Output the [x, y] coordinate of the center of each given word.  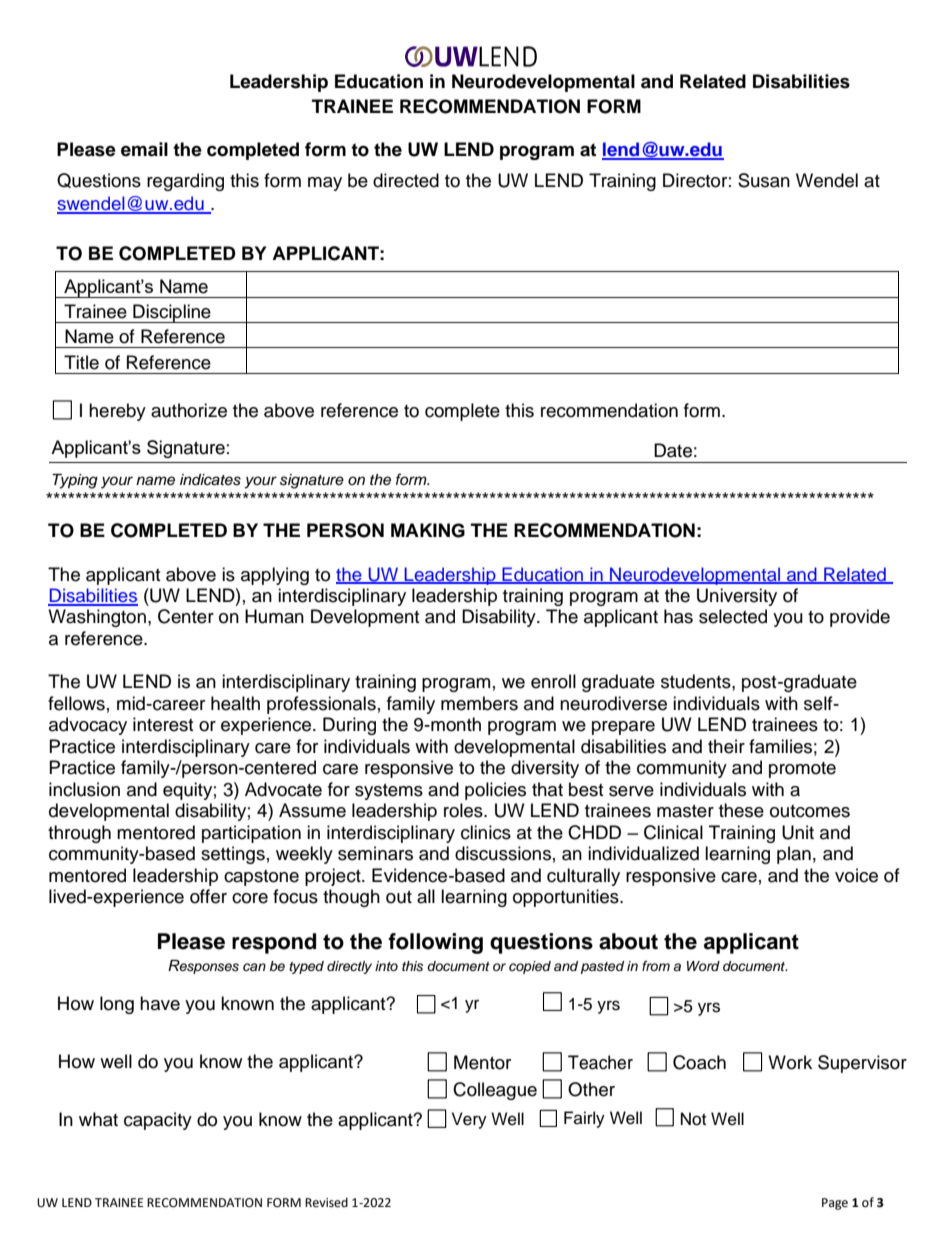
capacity [158, 1121]
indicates [210, 480]
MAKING [428, 530]
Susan [764, 180]
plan [794, 855]
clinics [486, 832]
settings [233, 855]
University [737, 597]
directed [406, 180]
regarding [185, 182]
